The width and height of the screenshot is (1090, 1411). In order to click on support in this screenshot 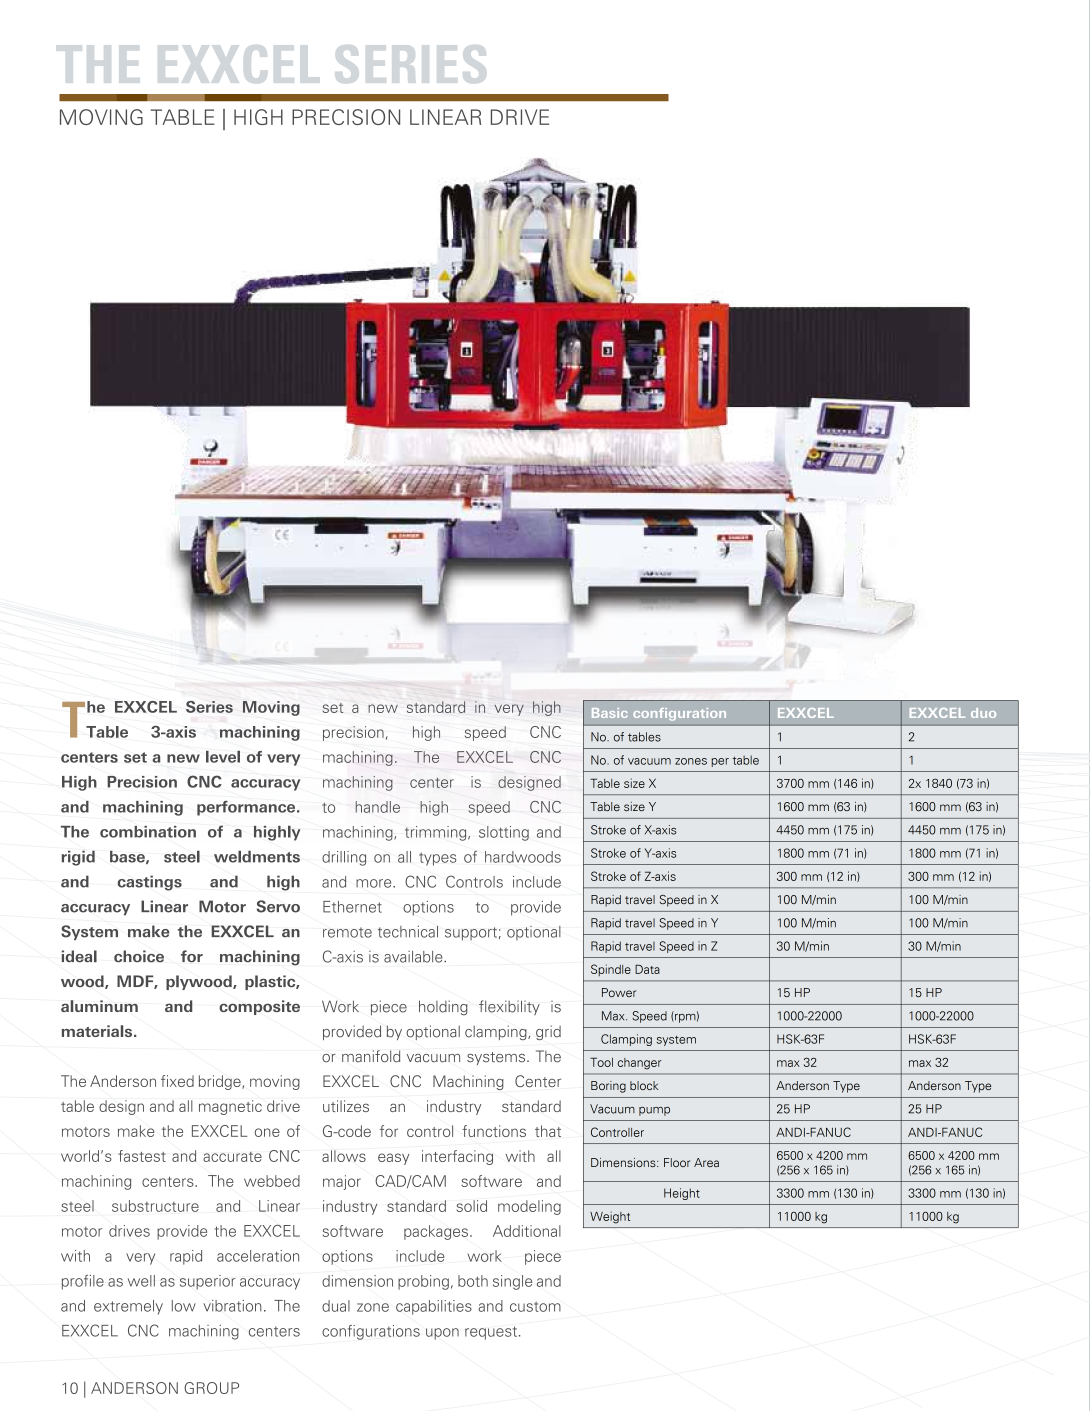, I will do `click(471, 934)`.
